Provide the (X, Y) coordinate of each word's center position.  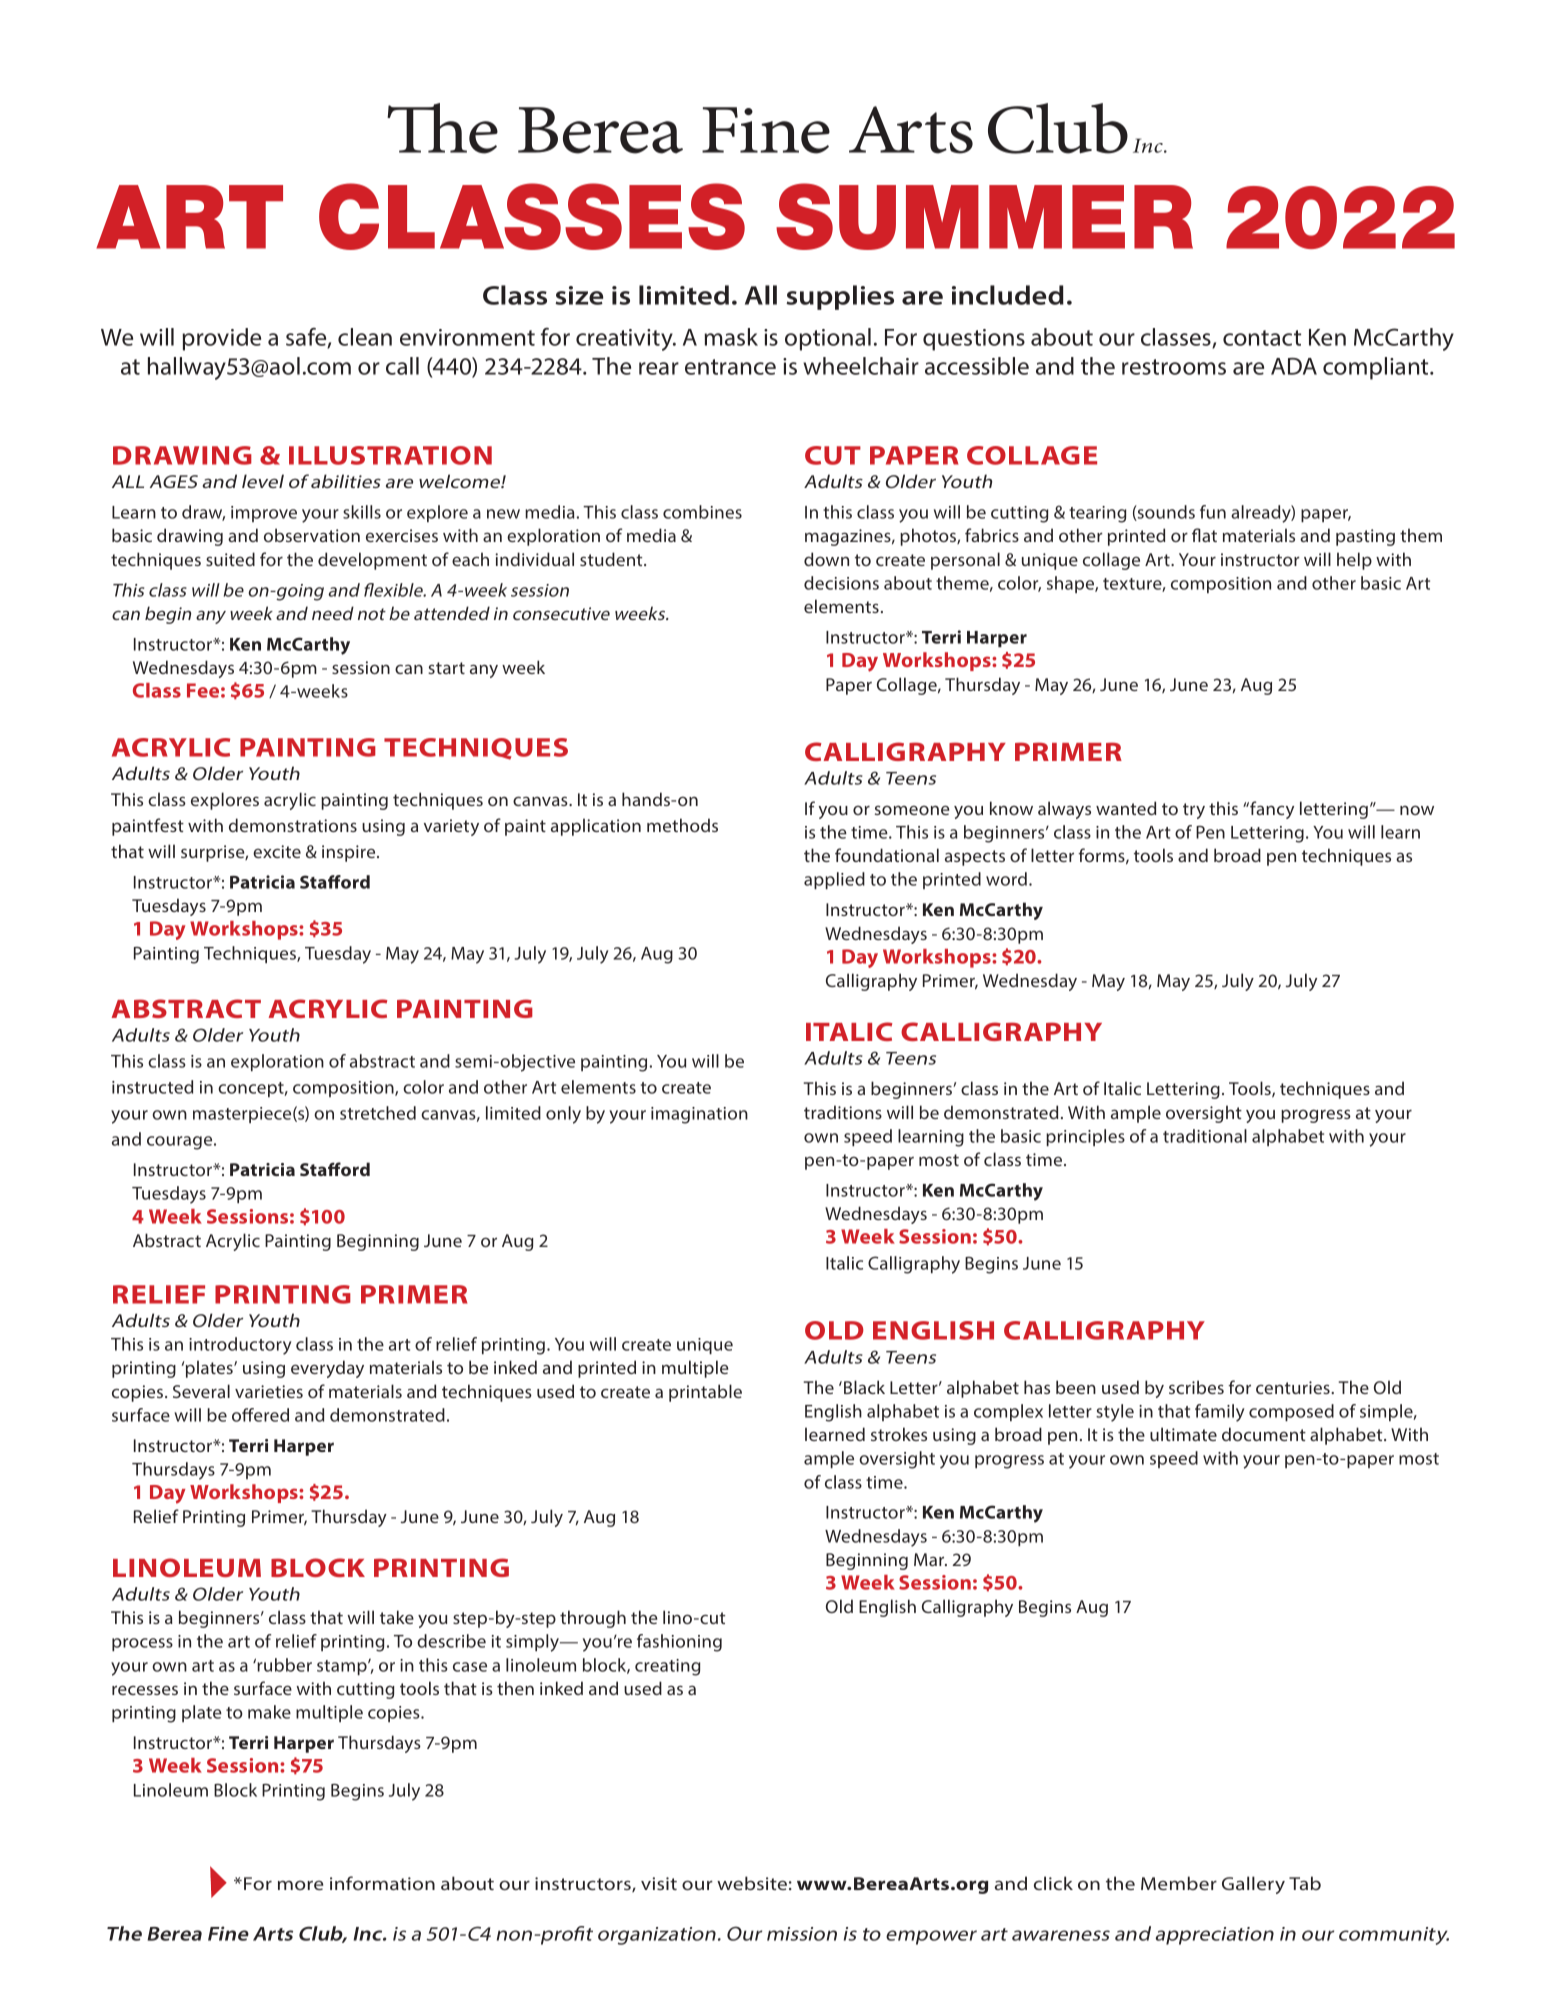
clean (365, 337)
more (300, 1885)
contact (1262, 338)
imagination (699, 1115)
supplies (840, 297)
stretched (378, 1113)
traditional (1205, 1136)
